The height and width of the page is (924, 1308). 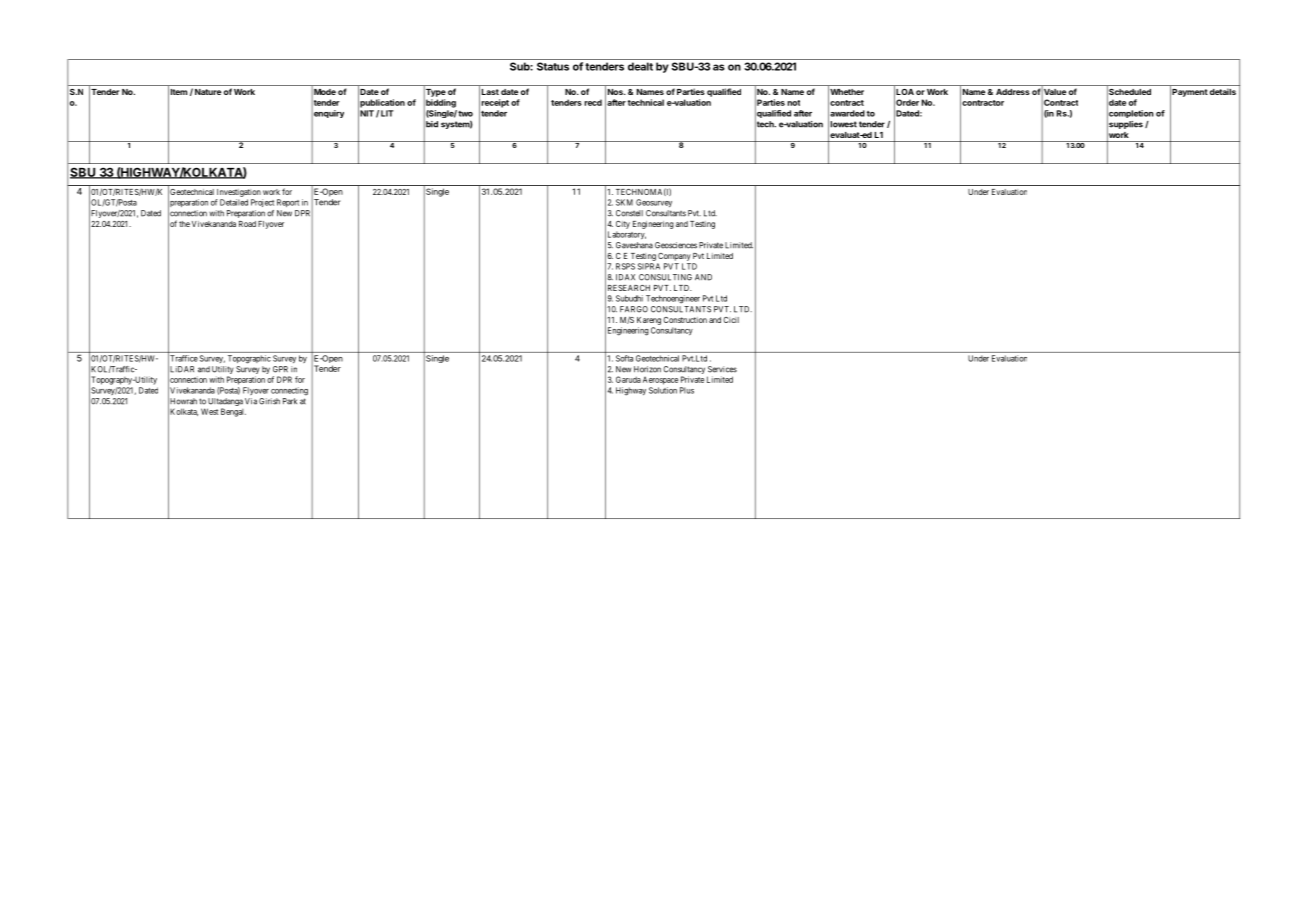 I want to click on Address, so click(x=1013, y=92).
